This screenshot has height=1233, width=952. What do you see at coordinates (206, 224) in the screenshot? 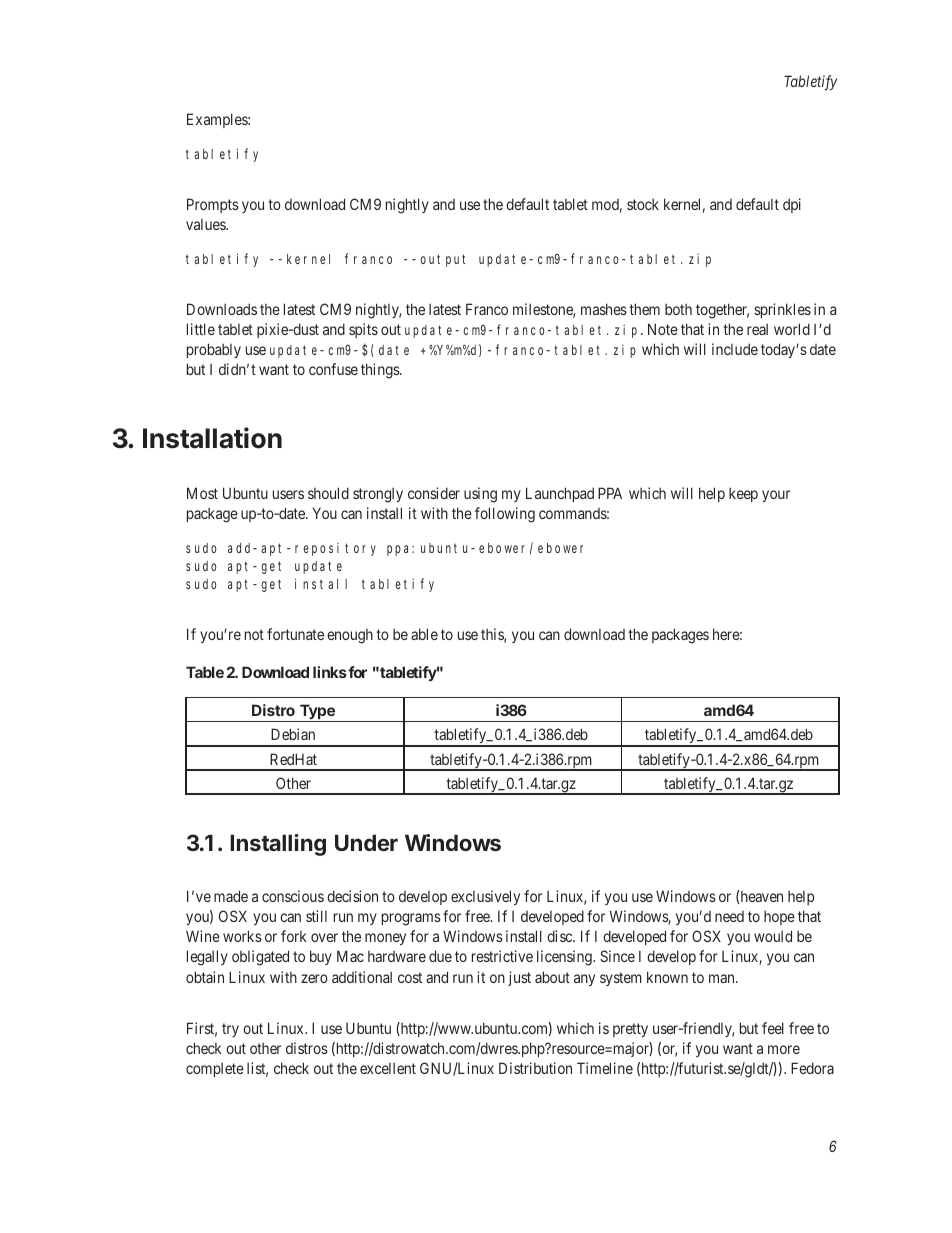
I see `values` at bounding box center [206, 224].
